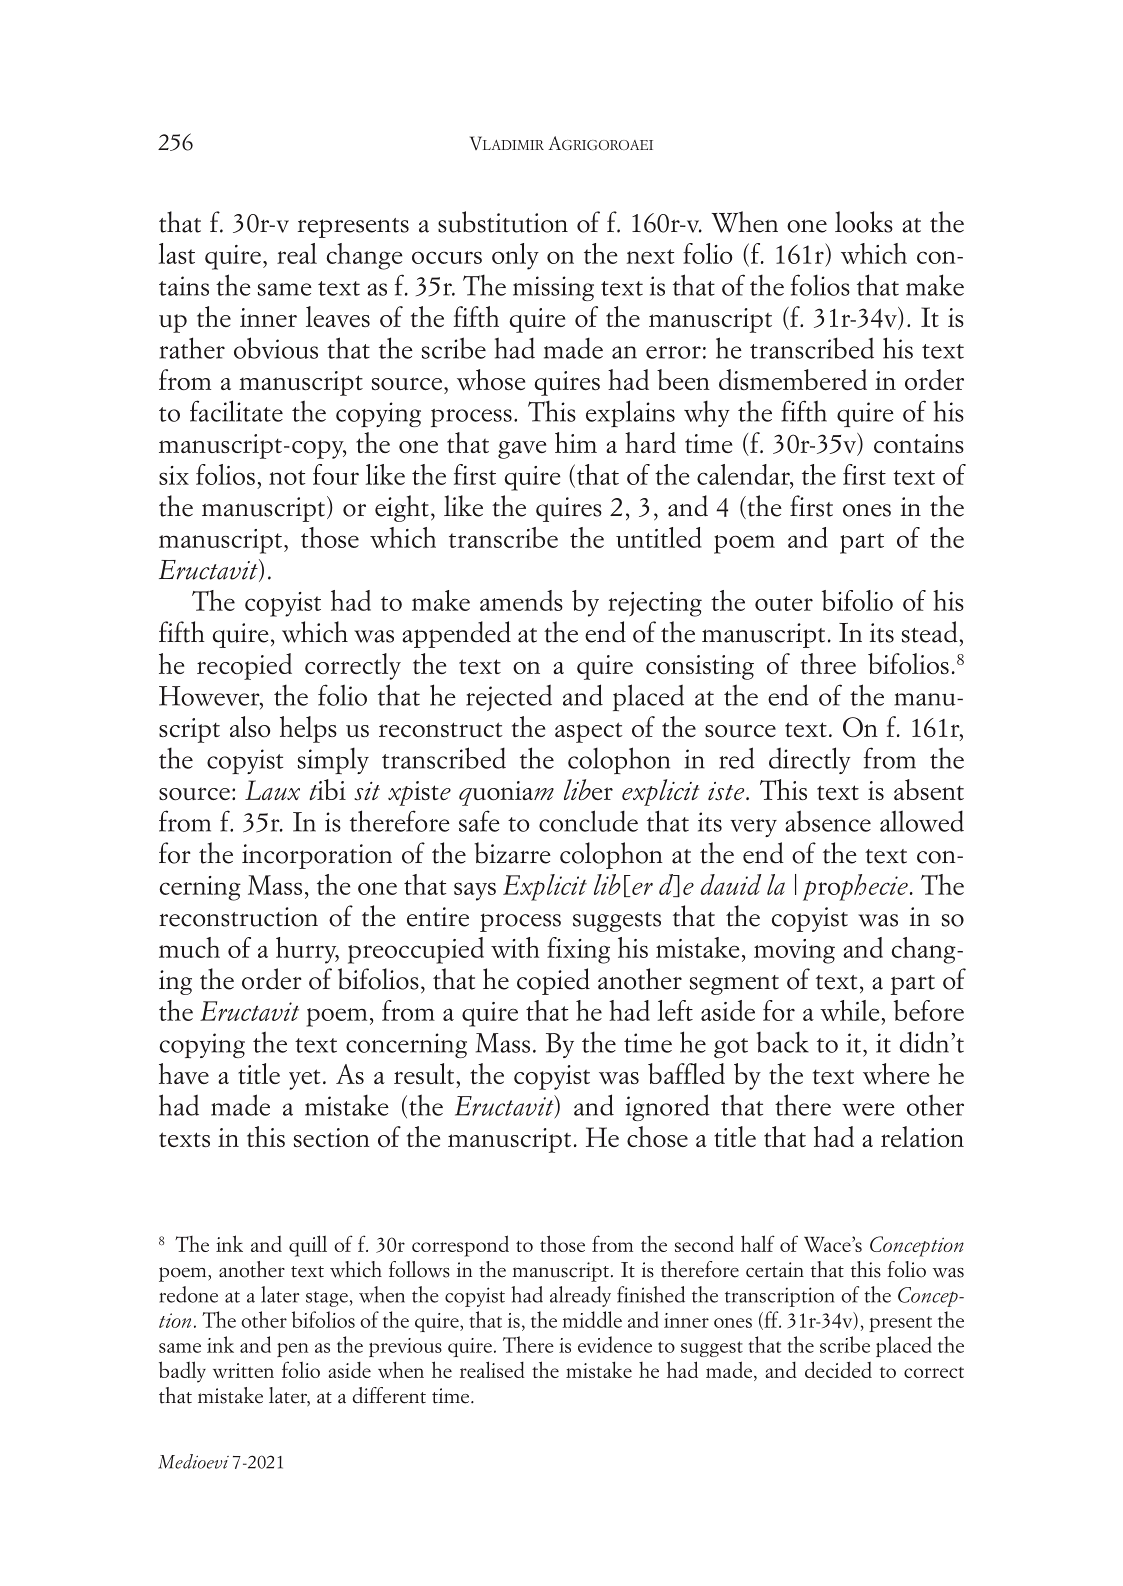 Image resolution: width=1123 pixels, height=1586 pixels. Describe the element at coordinates (828, 663) in the screenshot. I see `three` at that location.
